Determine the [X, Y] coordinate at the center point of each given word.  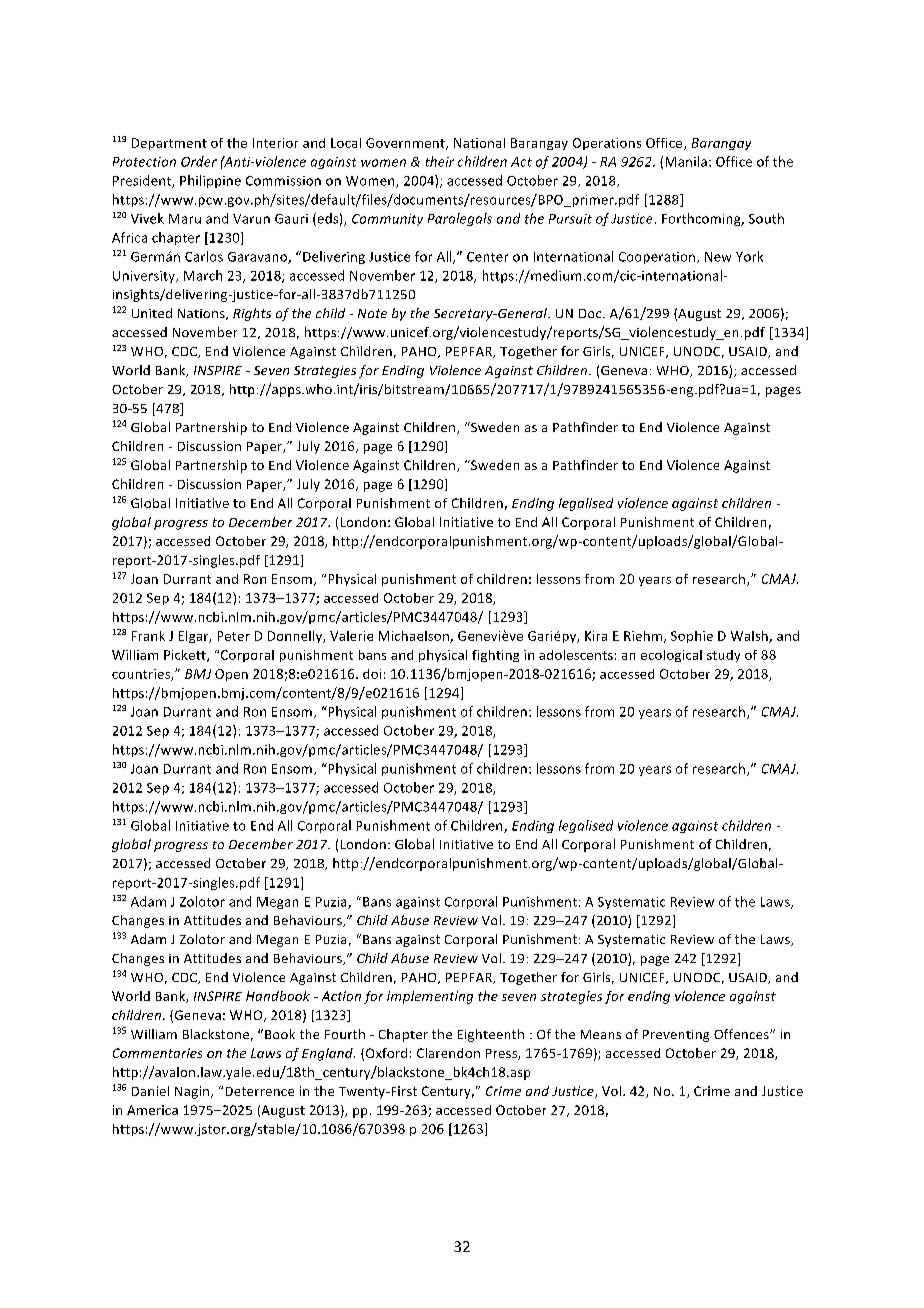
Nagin [193, 1092]
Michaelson [415, 637]
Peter [234, 636]
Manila [686, 161]
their [440, 161]
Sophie [692, 637]
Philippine [210, 181]
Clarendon [448, 1053]
